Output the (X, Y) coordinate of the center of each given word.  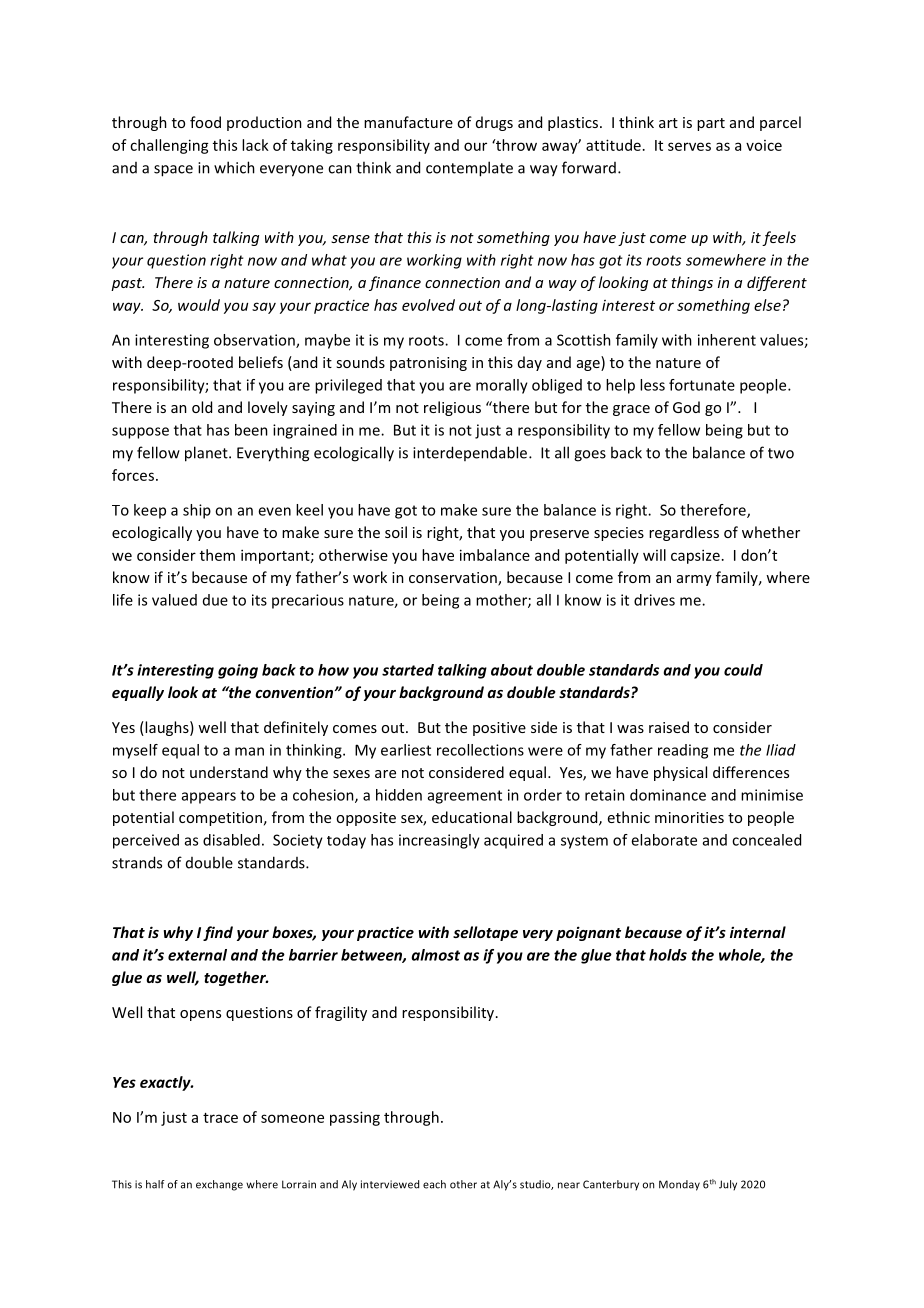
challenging (169, 146)
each (434, 1184)
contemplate (469, 169)
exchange (219, 1185)
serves (689, 146)
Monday (679, 1185)
